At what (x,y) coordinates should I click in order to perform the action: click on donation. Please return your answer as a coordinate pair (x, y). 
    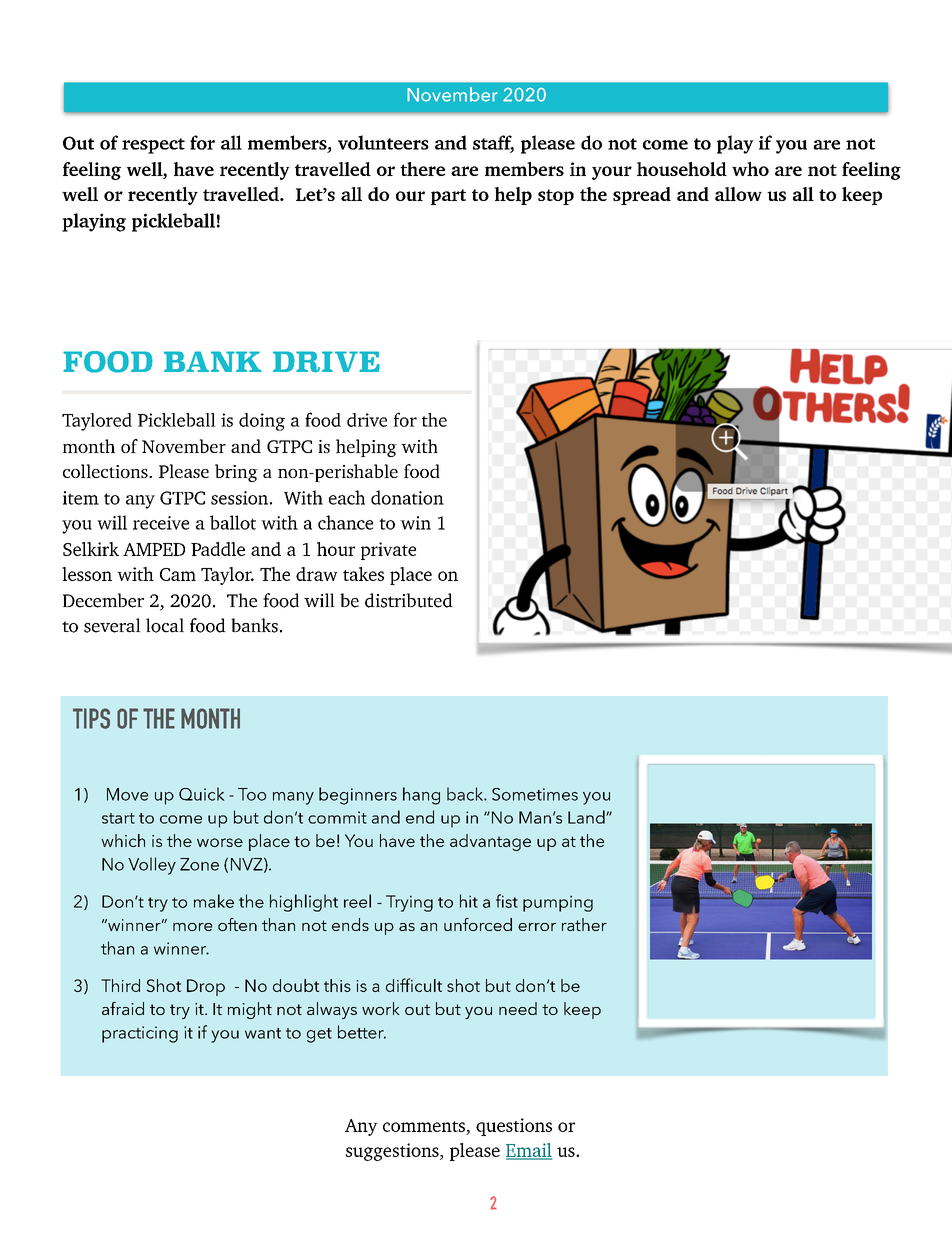
    Looking at the image, I should click on (407, 497).
